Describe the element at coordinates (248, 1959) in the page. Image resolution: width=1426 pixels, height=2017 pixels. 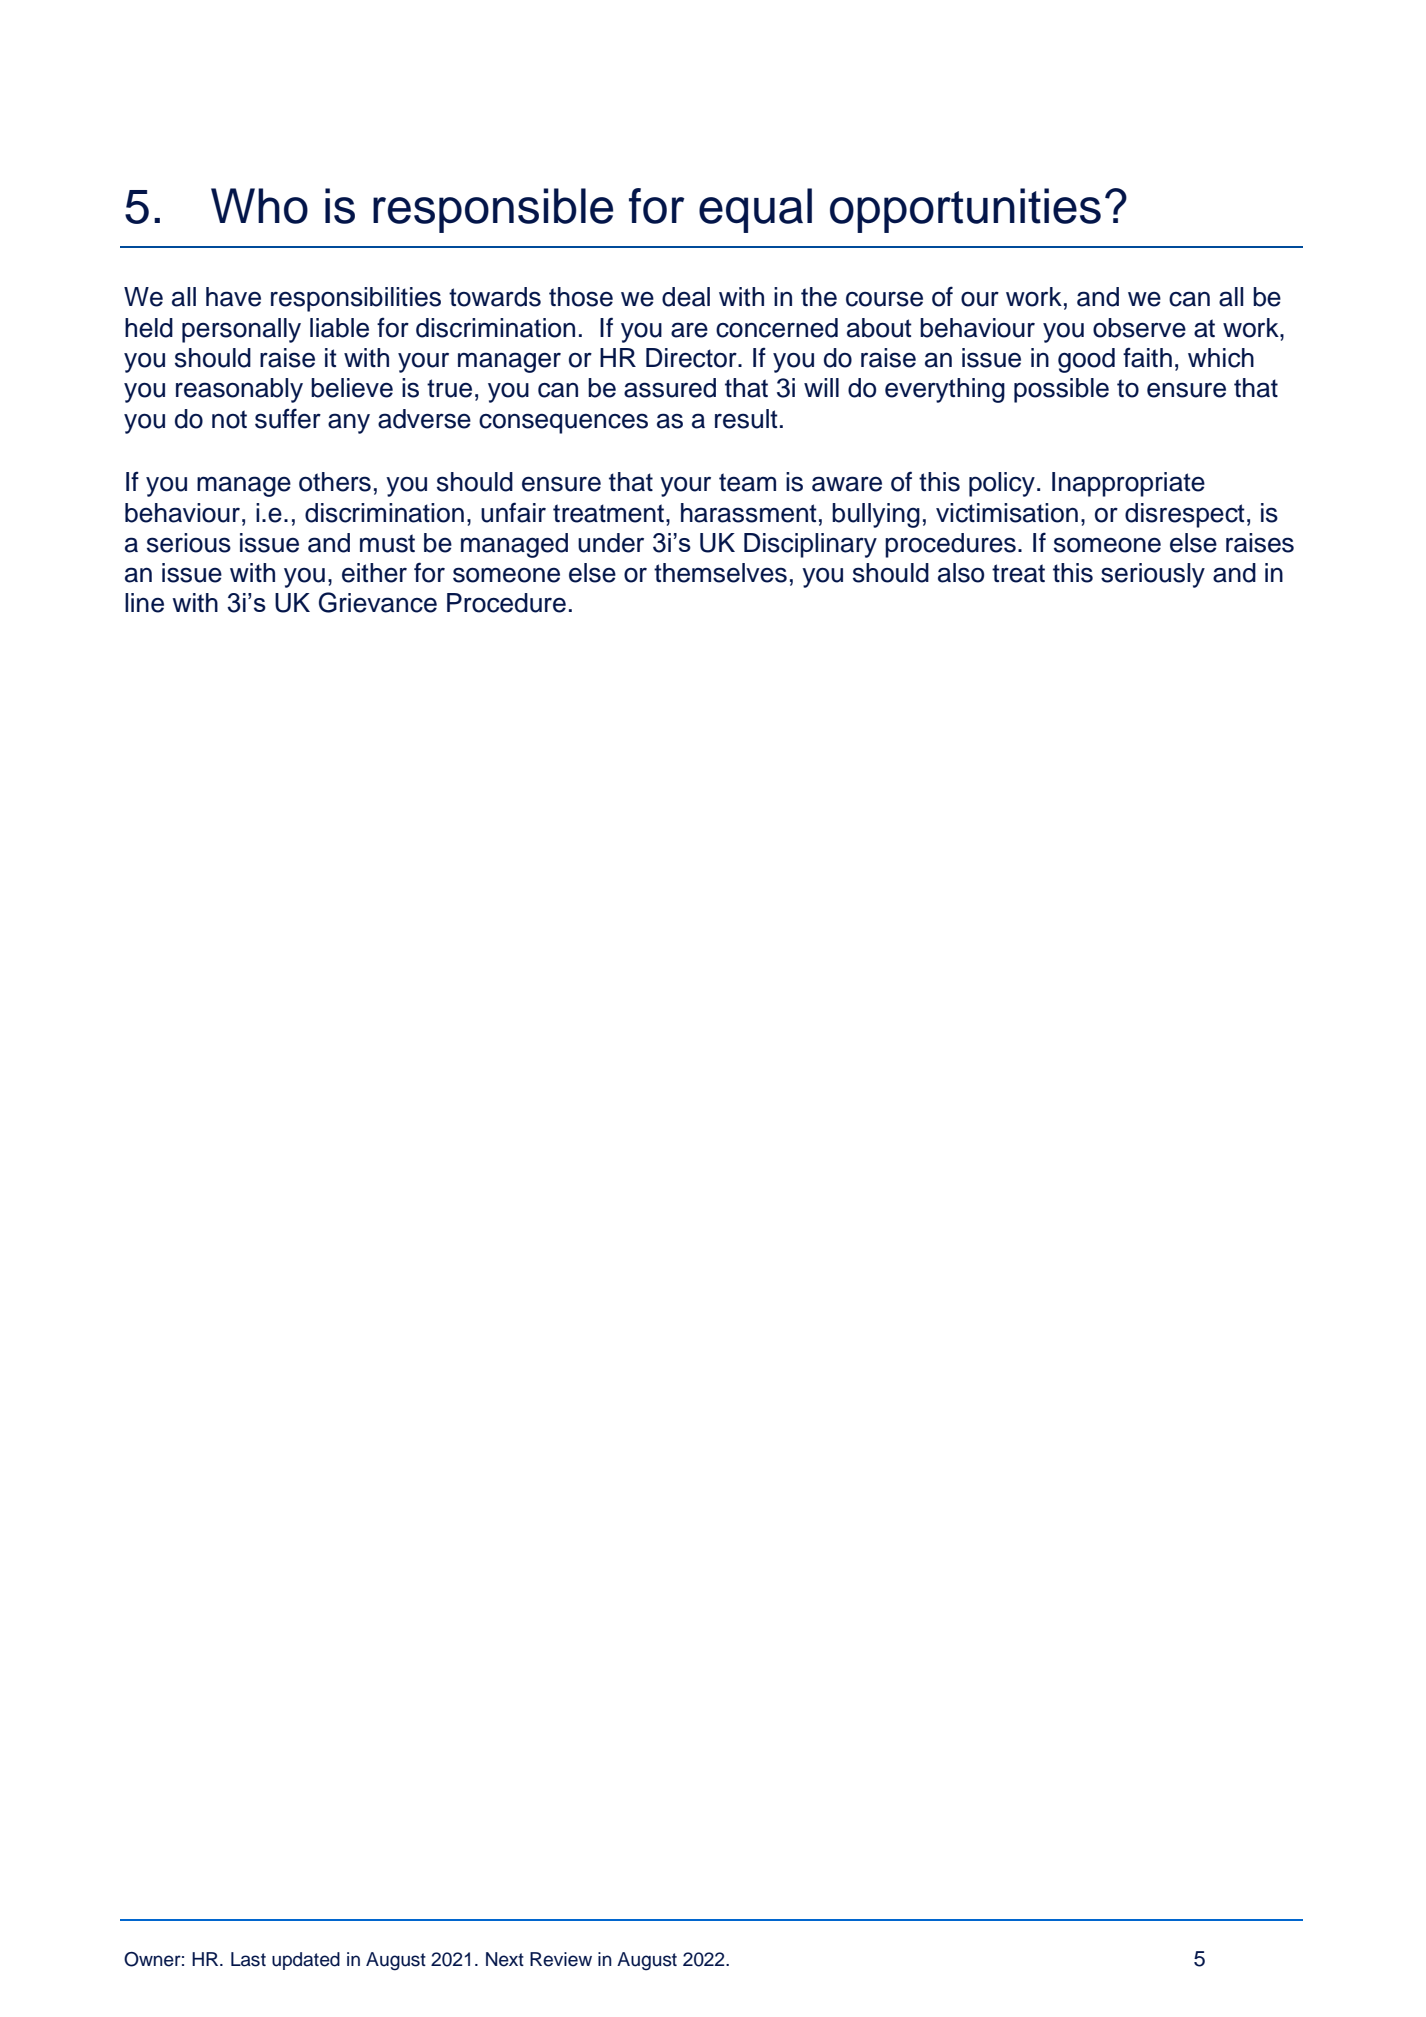
I see `Last` at that location.
